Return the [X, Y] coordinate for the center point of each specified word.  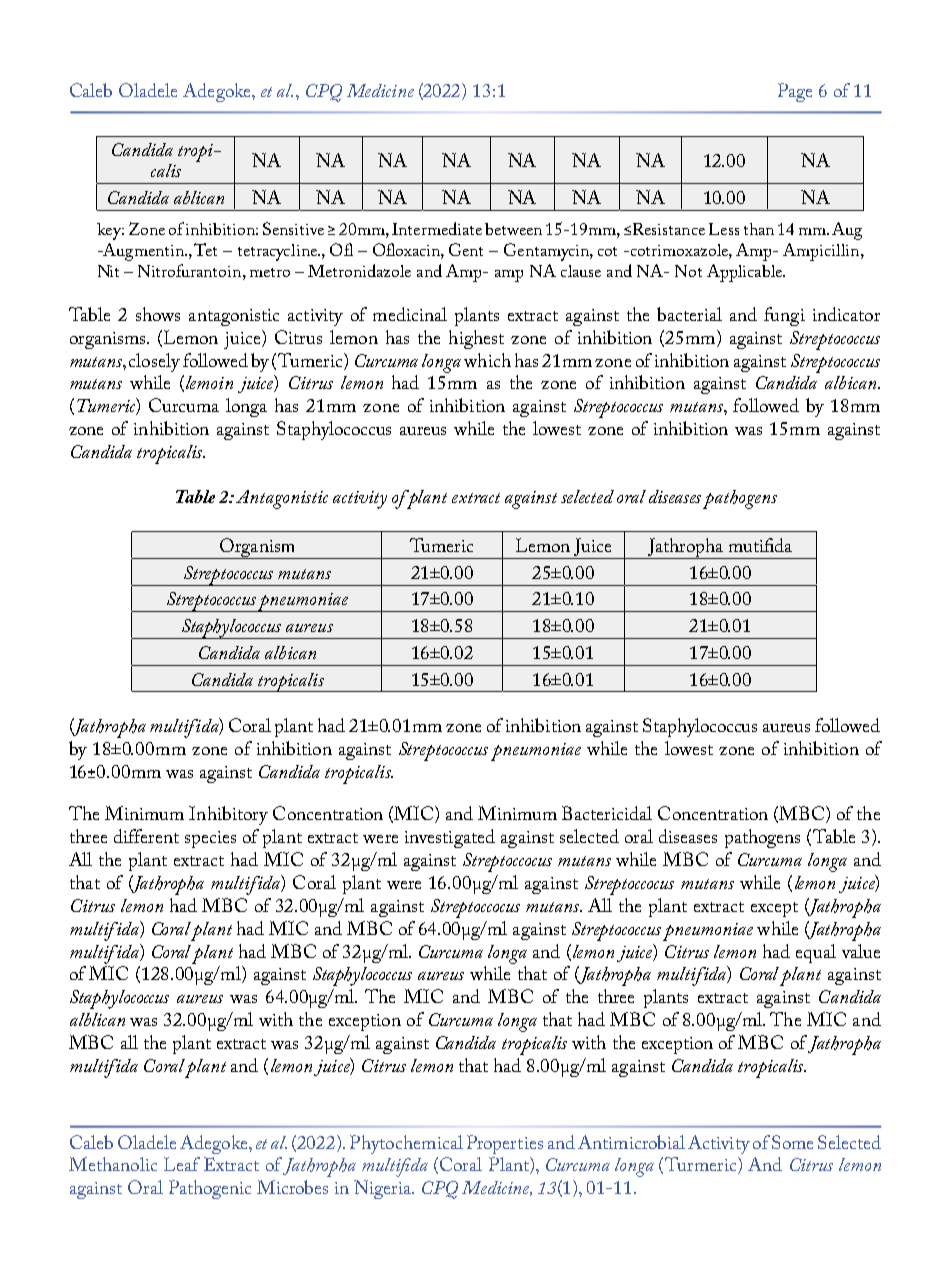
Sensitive [293, 228]
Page [795, 92]
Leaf [182, 1164]
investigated [450, 838]
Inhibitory [228, 815]
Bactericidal [607, 813]
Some [792, 1142]
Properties [505, 1144]
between [513, 229]
